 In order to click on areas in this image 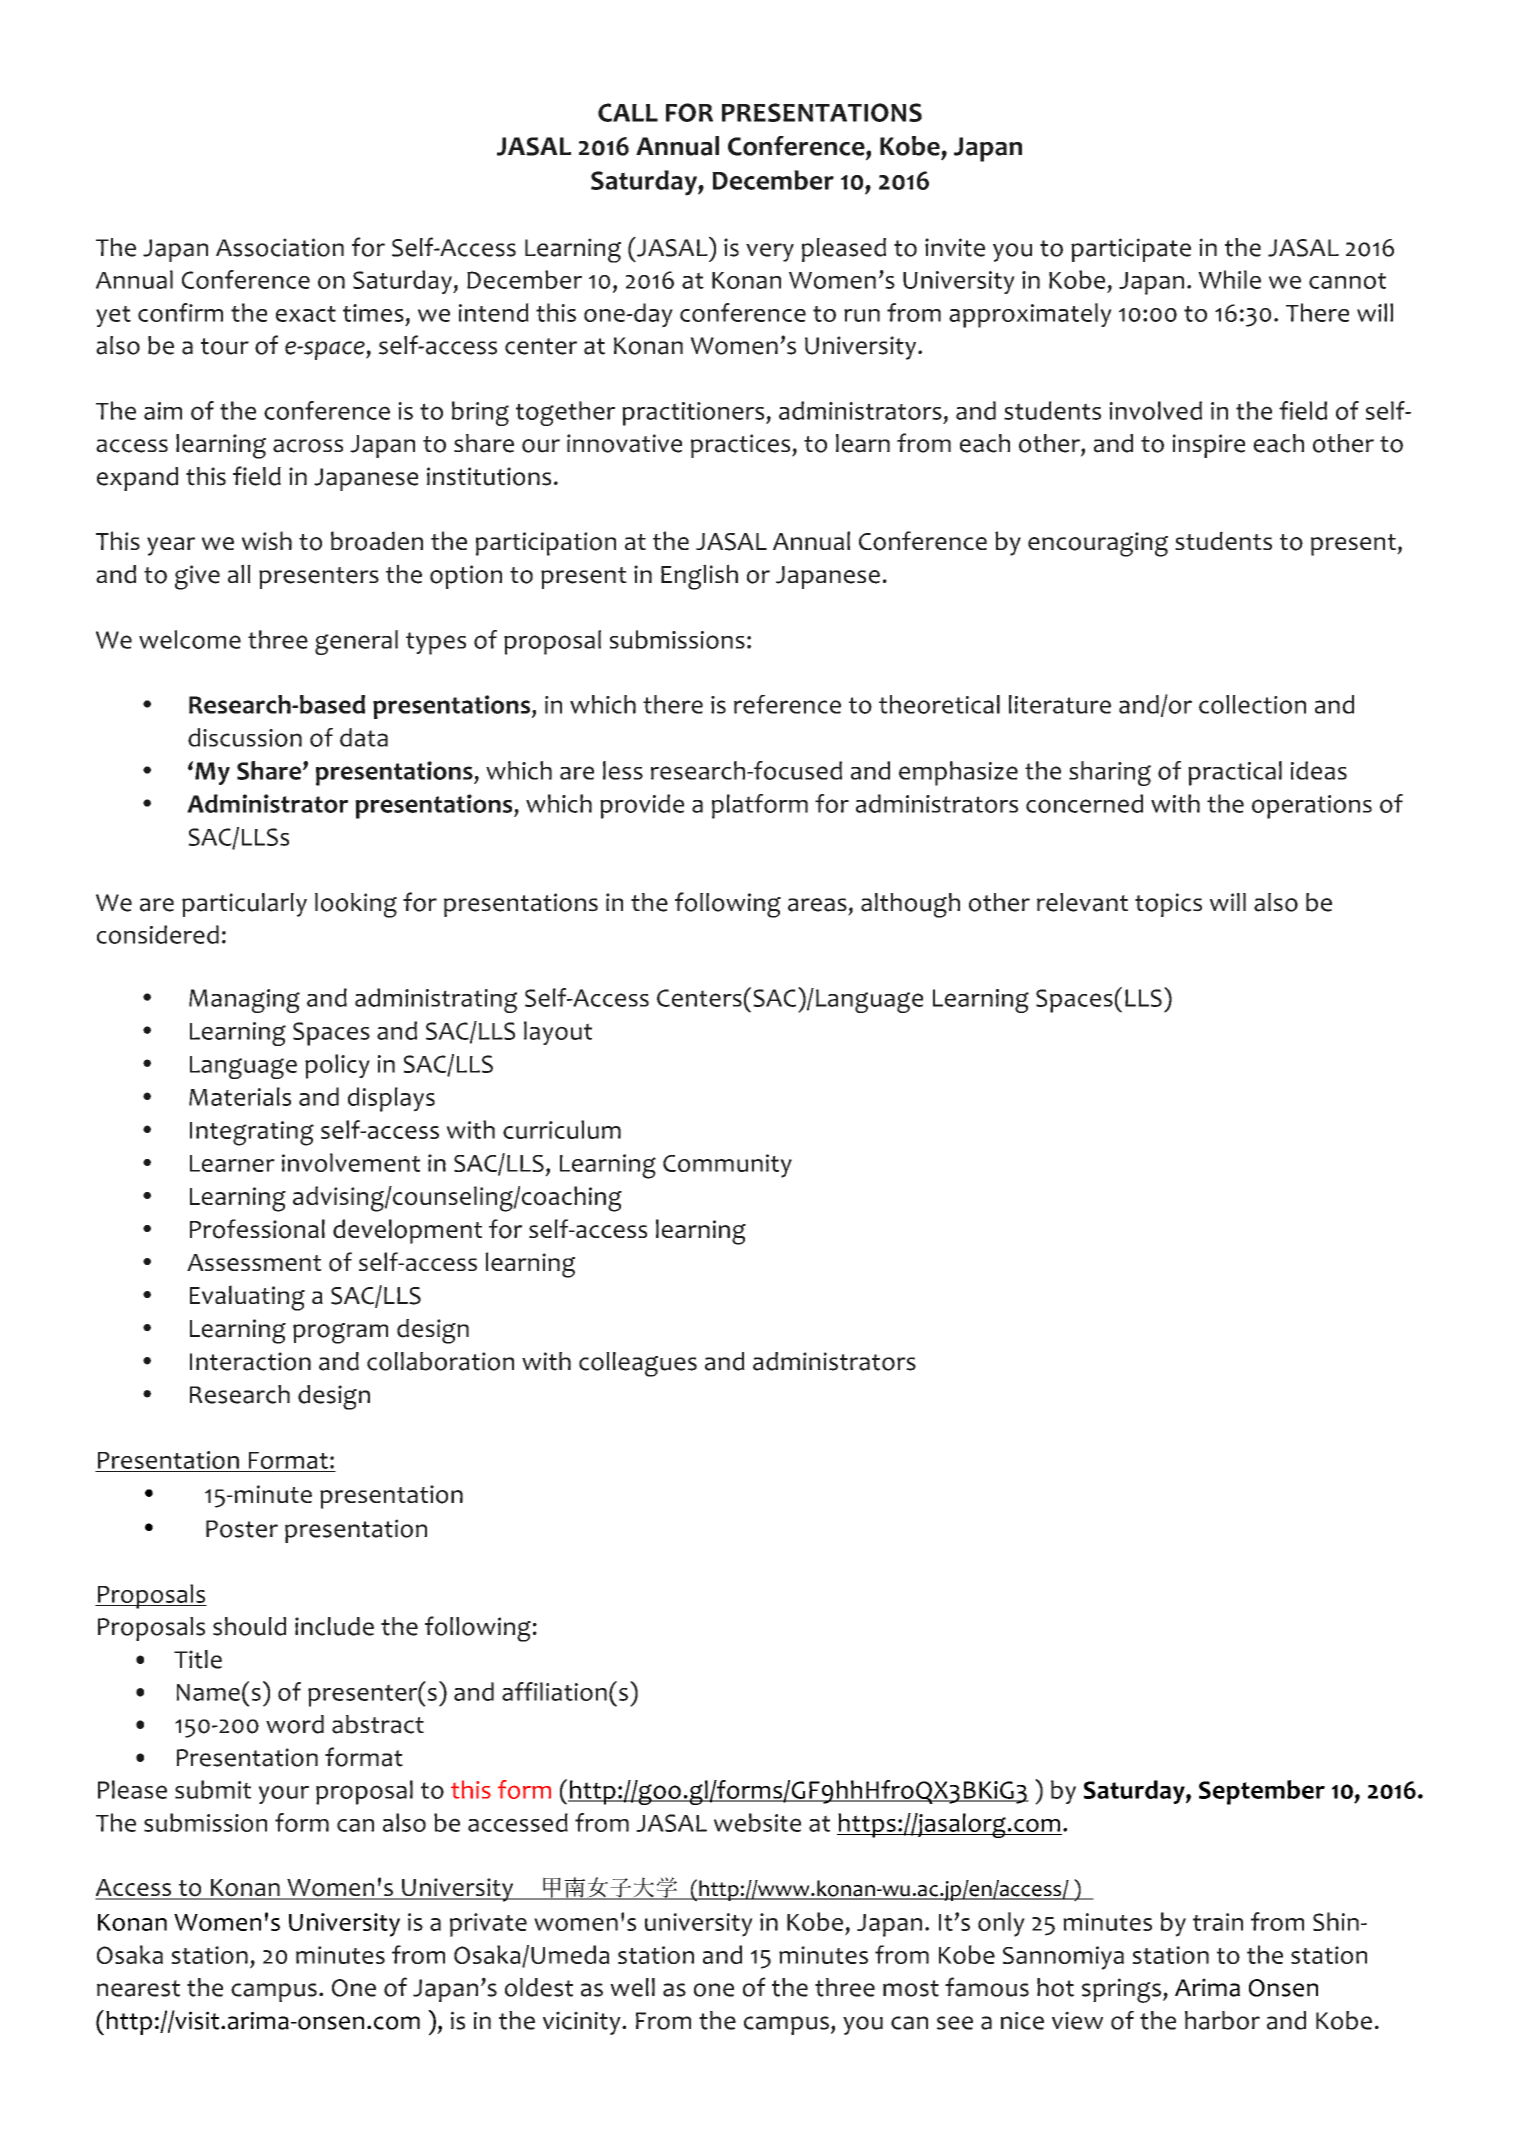, I will do `click(817, 905)`.
